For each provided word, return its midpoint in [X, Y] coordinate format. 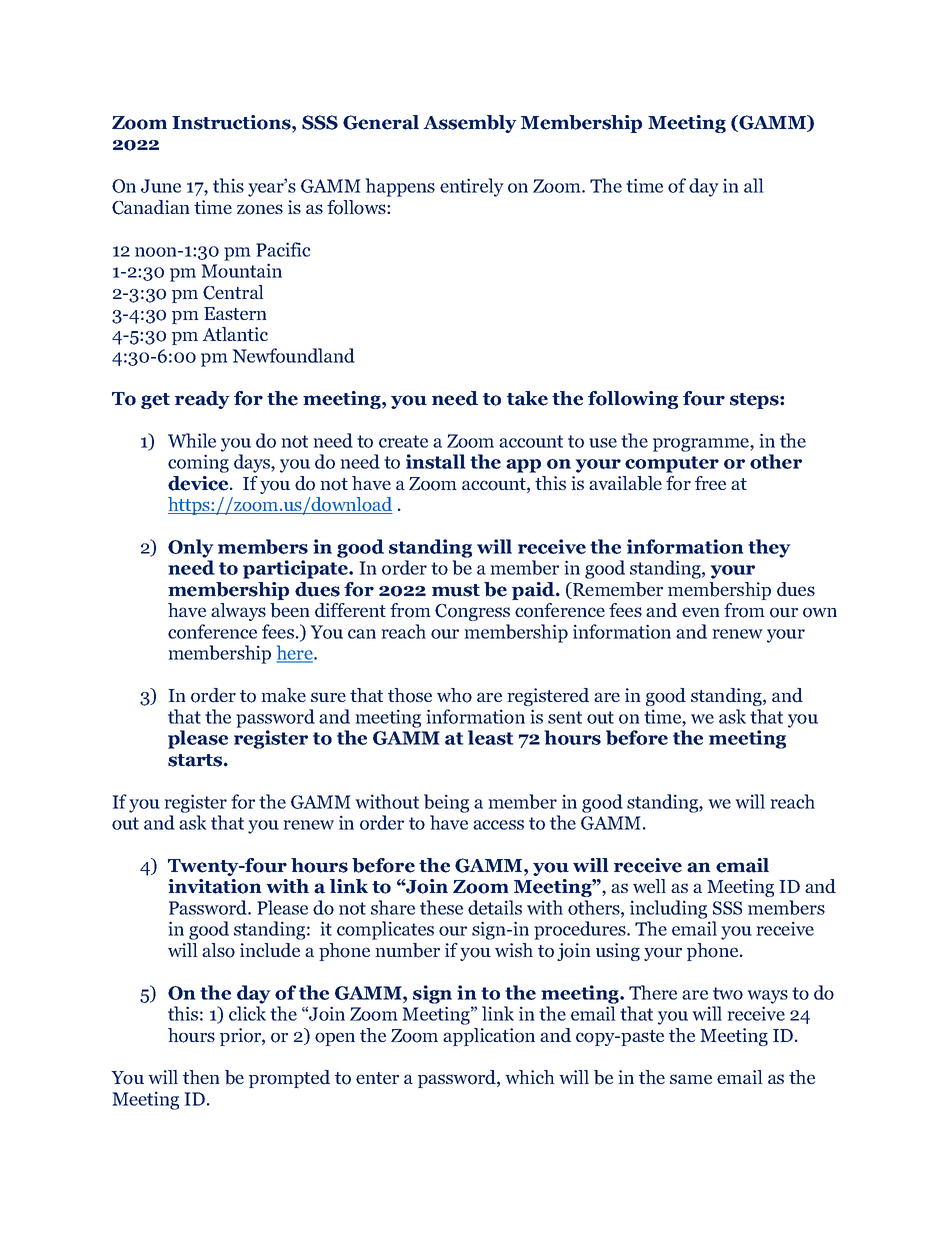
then [201, 1077]
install [436, 461]
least [491, 737]
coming [198, 463]
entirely [472, 187]
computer [672, 464]
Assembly [470, 124]
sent [565, 717]
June [161, 186]
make [283, 695]
